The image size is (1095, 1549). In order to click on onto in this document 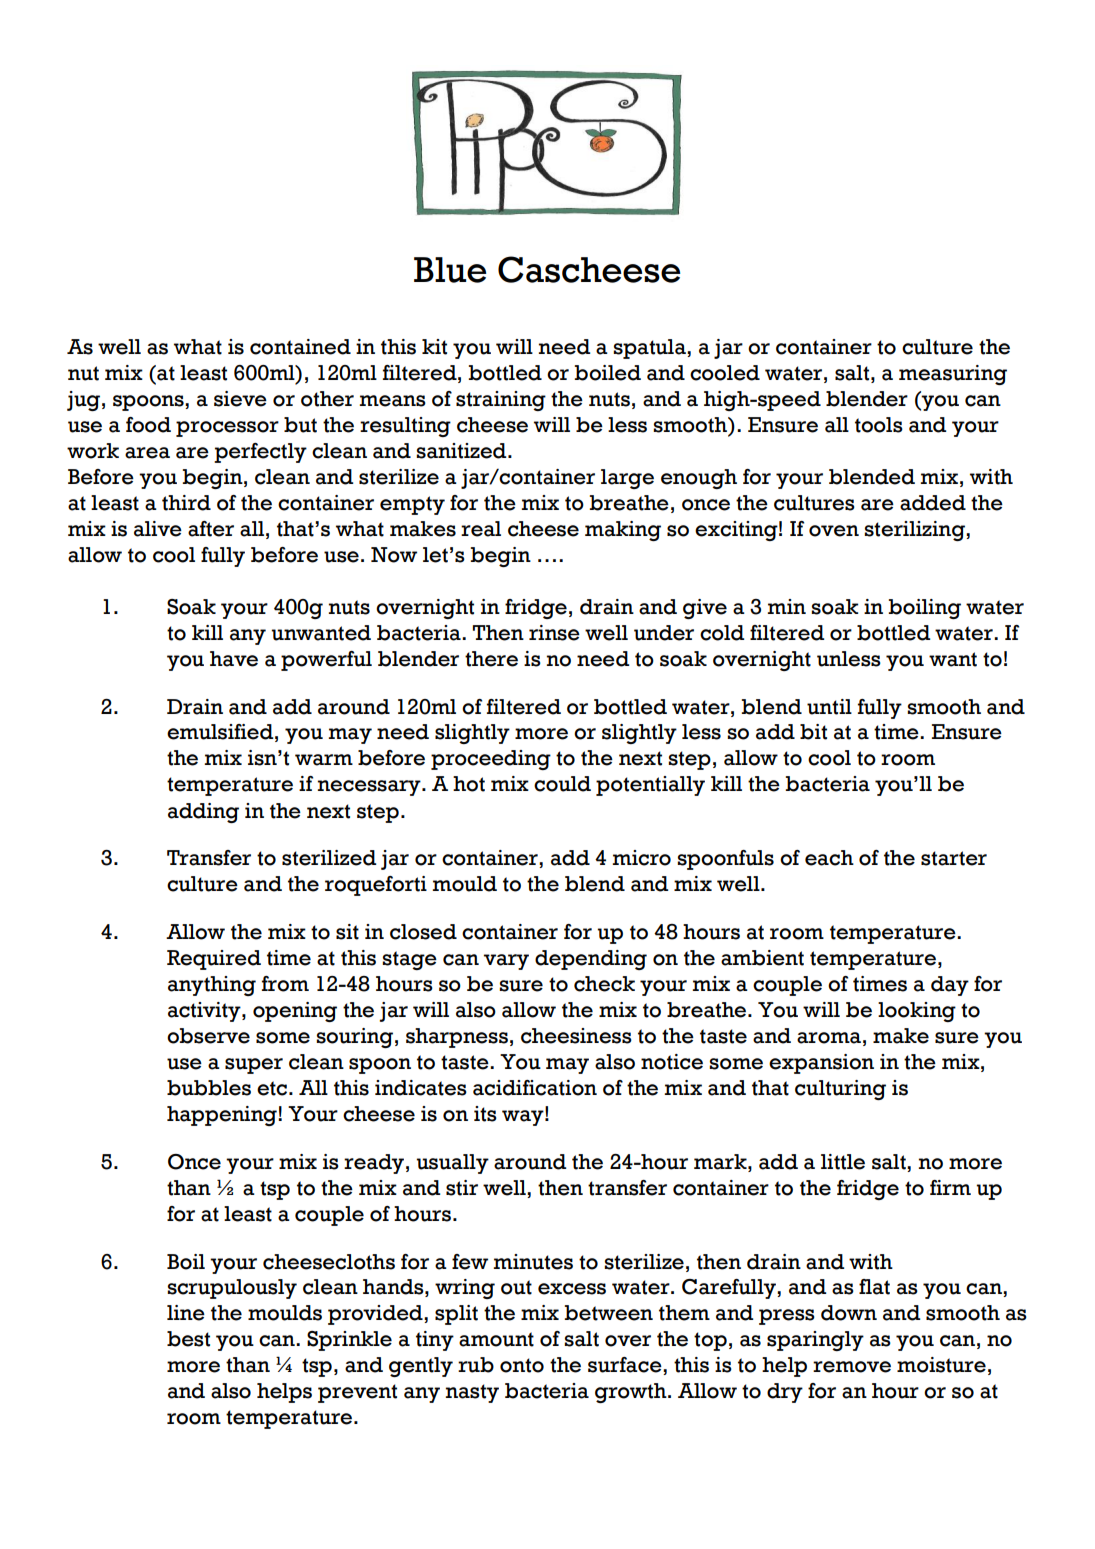, I will do `click(522, 1365)`.
